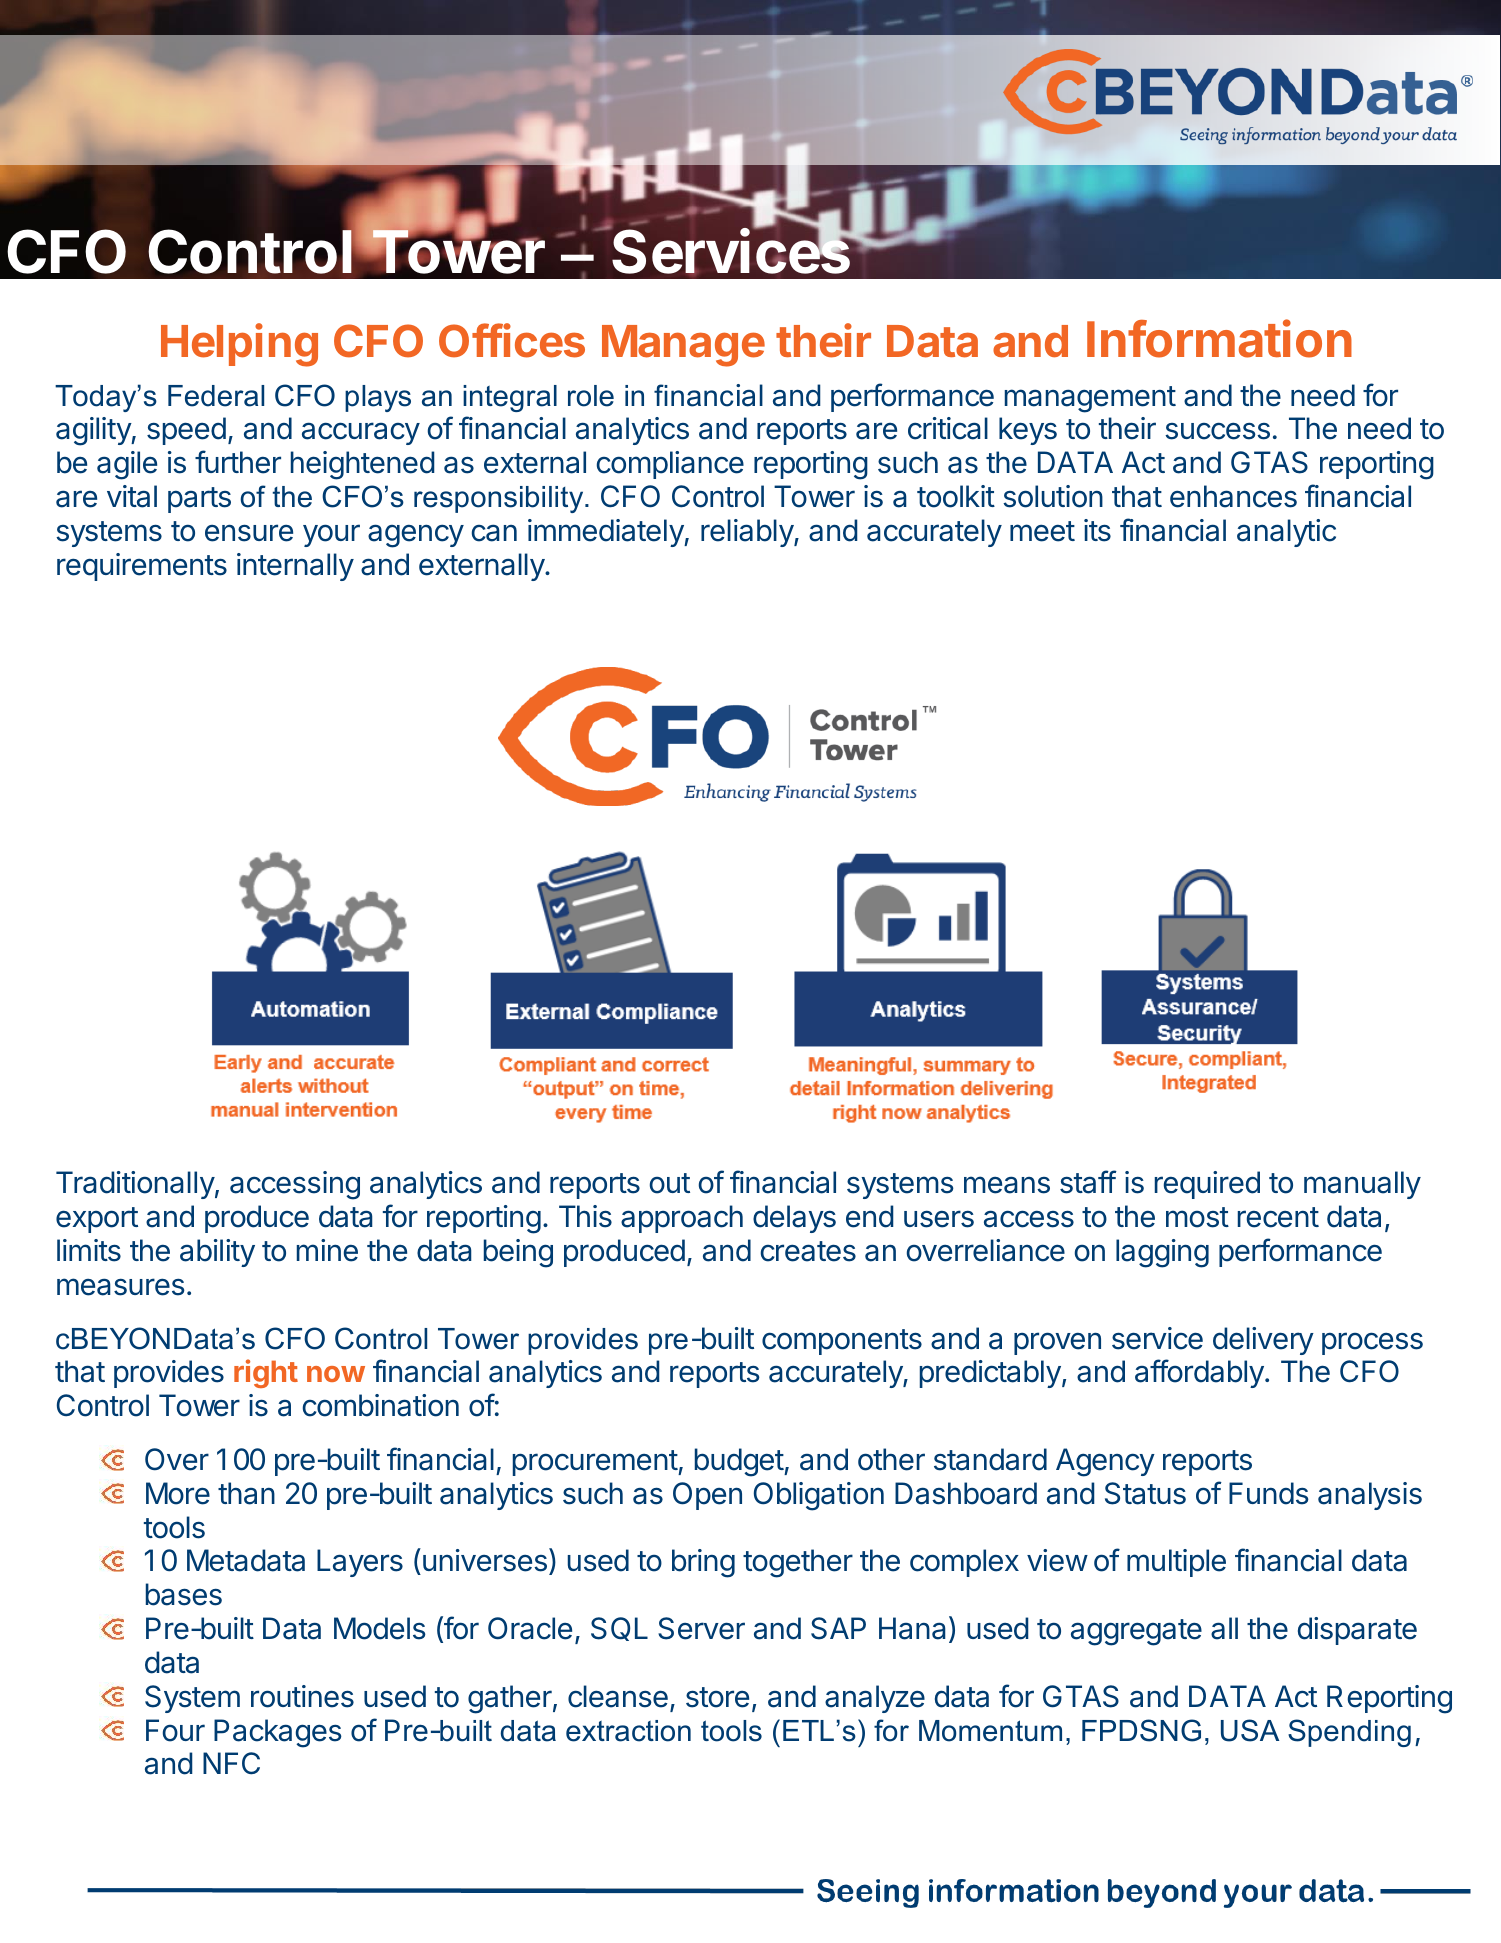  What do you see at coordinates (278, 1733) in the image?
I see `Packages` at bounding box center [278, 1733].
